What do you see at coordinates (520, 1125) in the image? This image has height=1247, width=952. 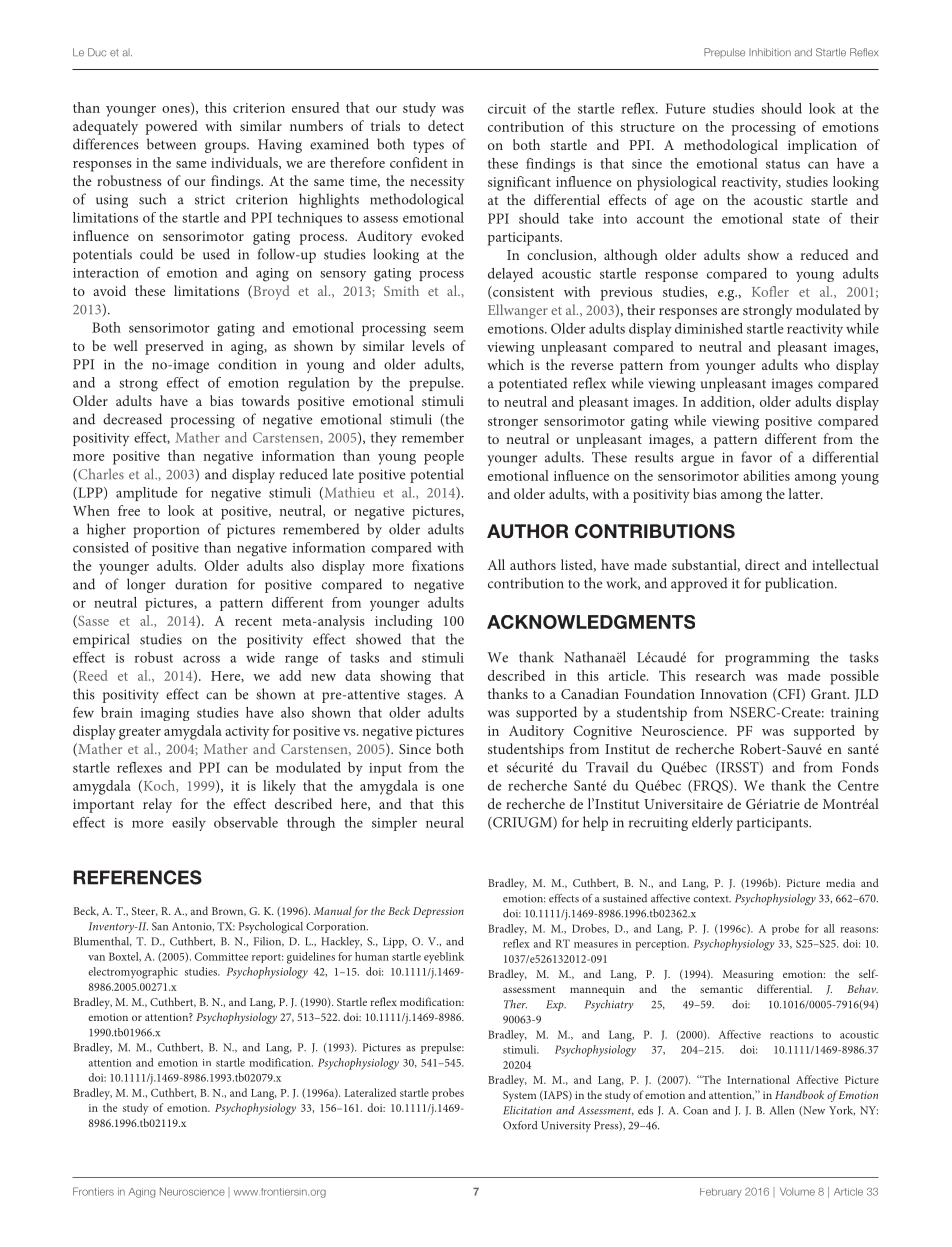 I see `Oxford` at bounding box center [520, 1125].
